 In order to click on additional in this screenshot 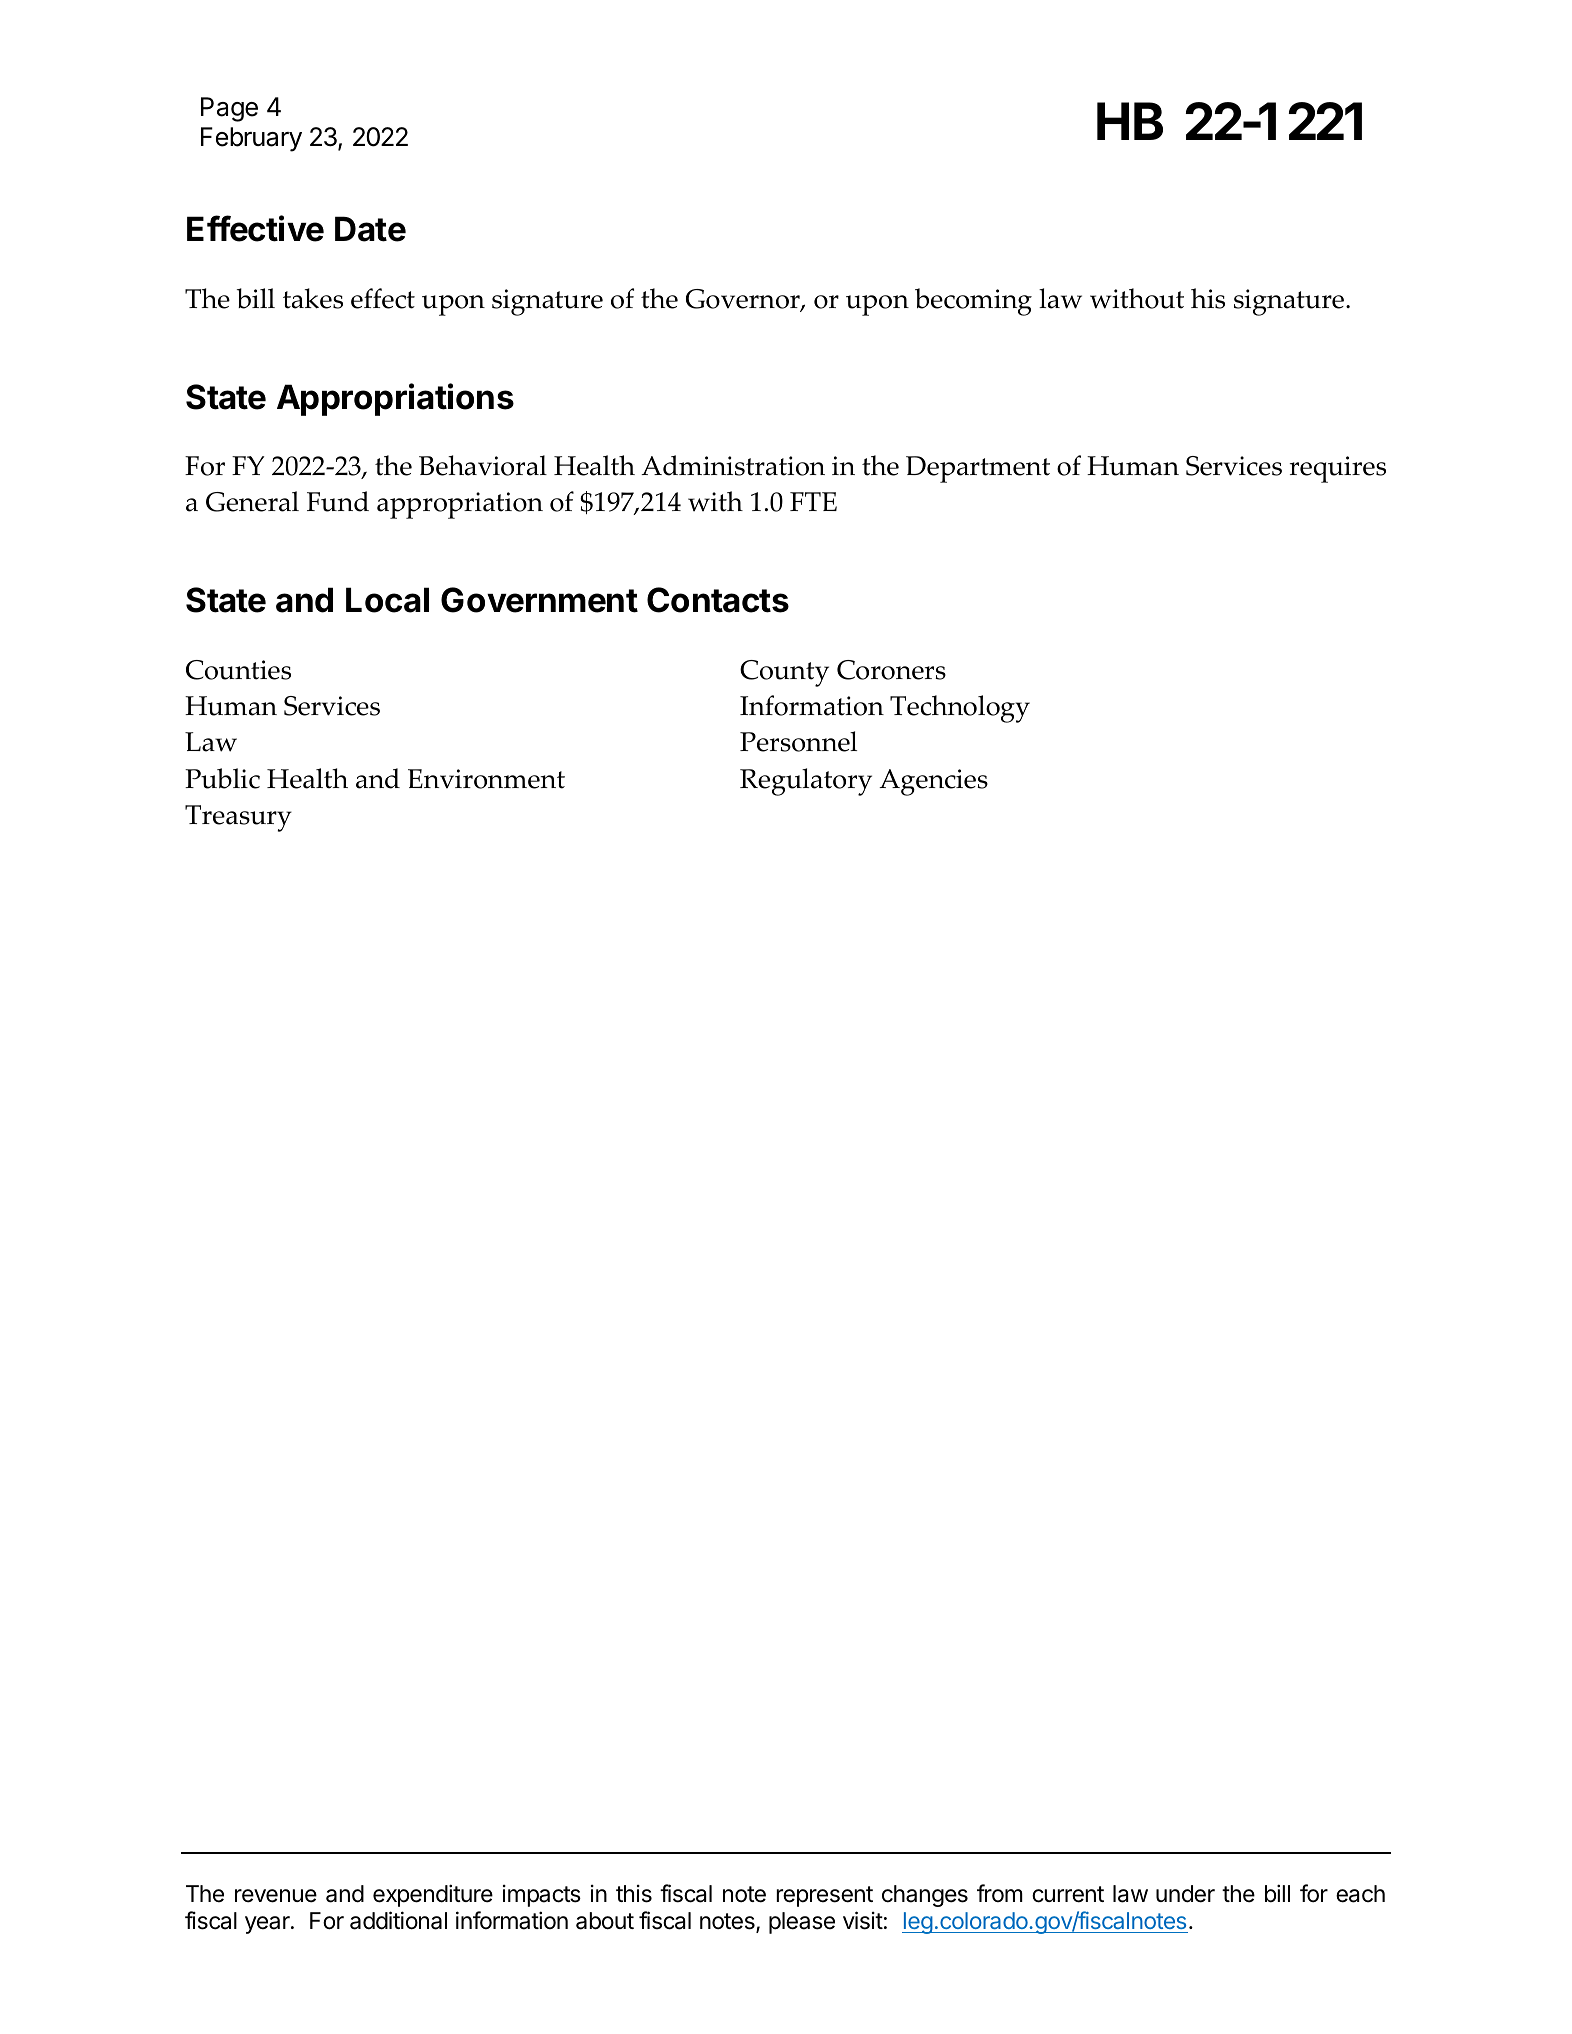, I will do `click(398, 1920)`.
